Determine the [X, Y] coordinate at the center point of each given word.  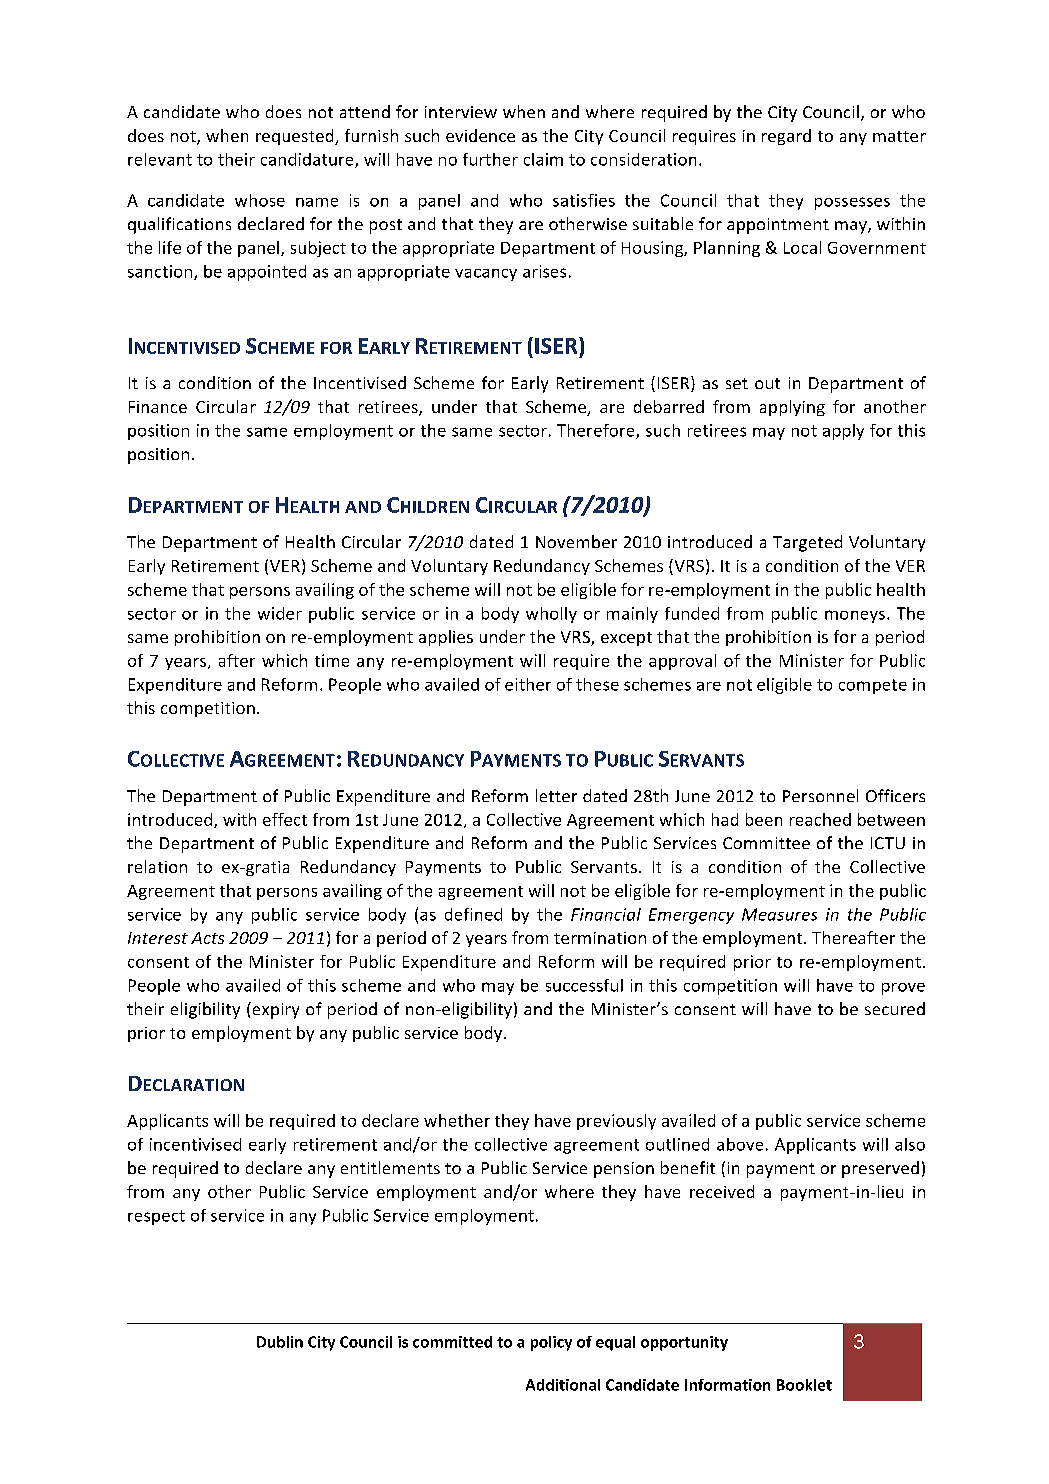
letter [556, 795]
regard [786, 137]
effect [285, 819]
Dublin [280, 1342]
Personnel [820, 795]
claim [543, 159]
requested [296, 137]
